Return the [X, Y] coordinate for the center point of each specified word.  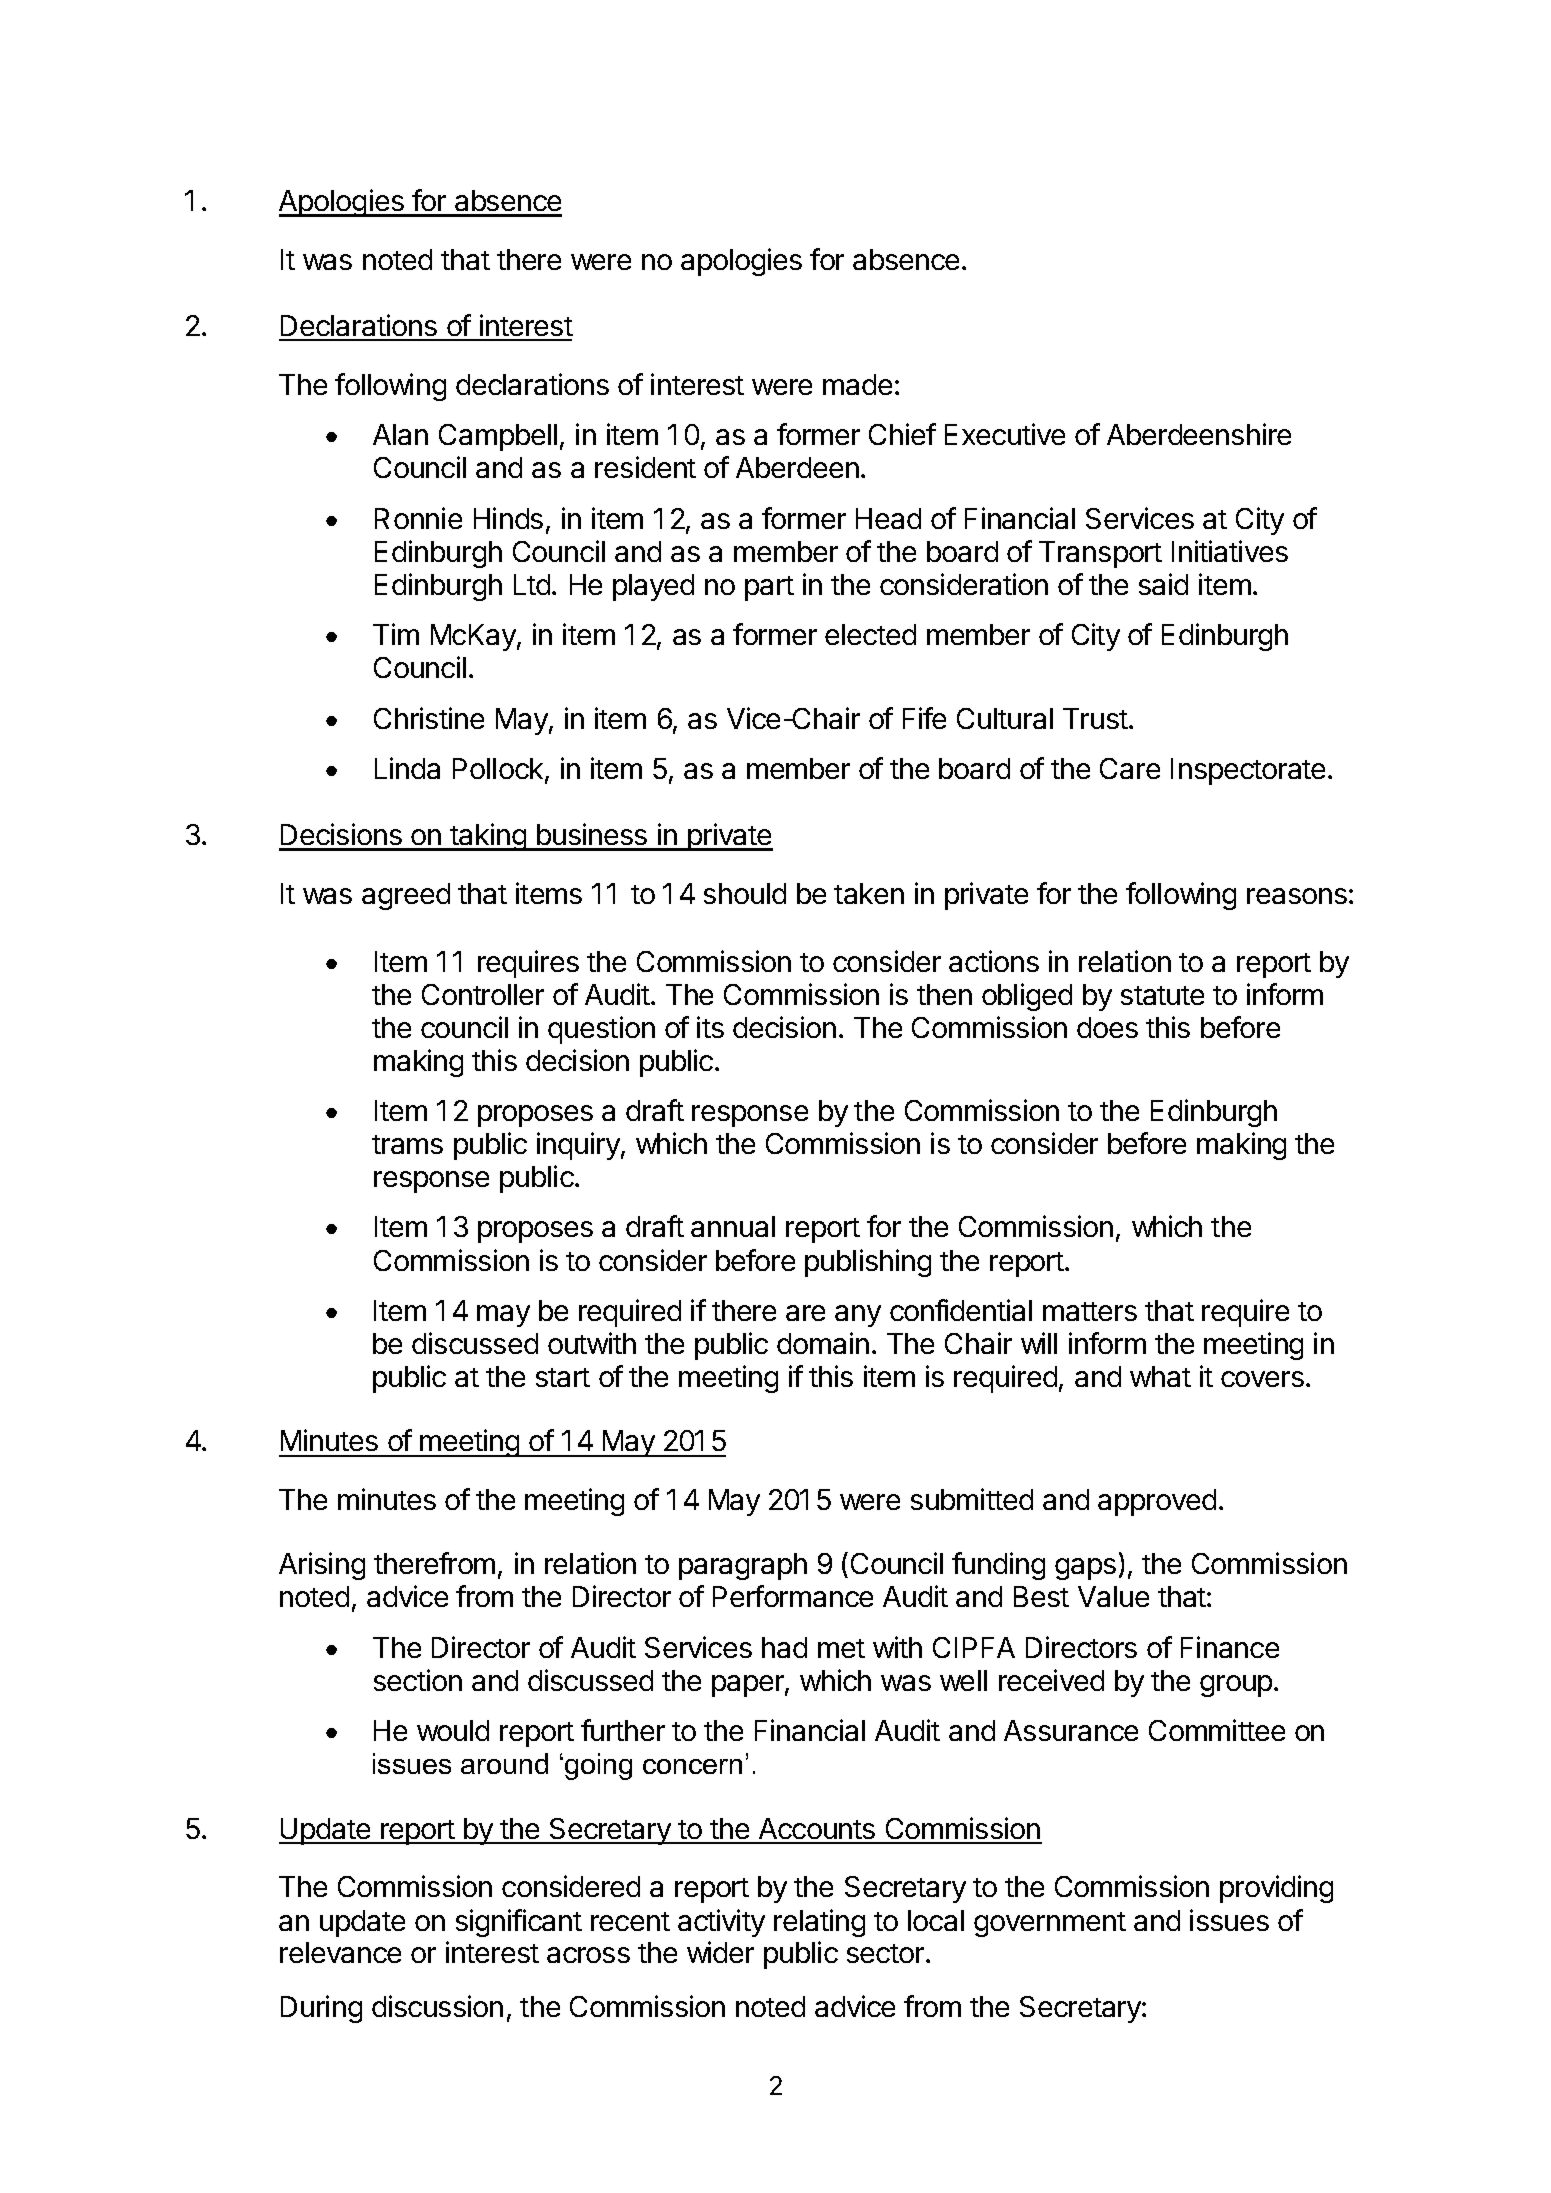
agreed [406, 896]
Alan [400, 434]
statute [1162, 995]
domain [823, 1343]
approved [1157, 1502]
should [745, 893]
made [857, 384]
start [563, 1377]
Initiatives [1230, 551]
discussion [437, 2006]
